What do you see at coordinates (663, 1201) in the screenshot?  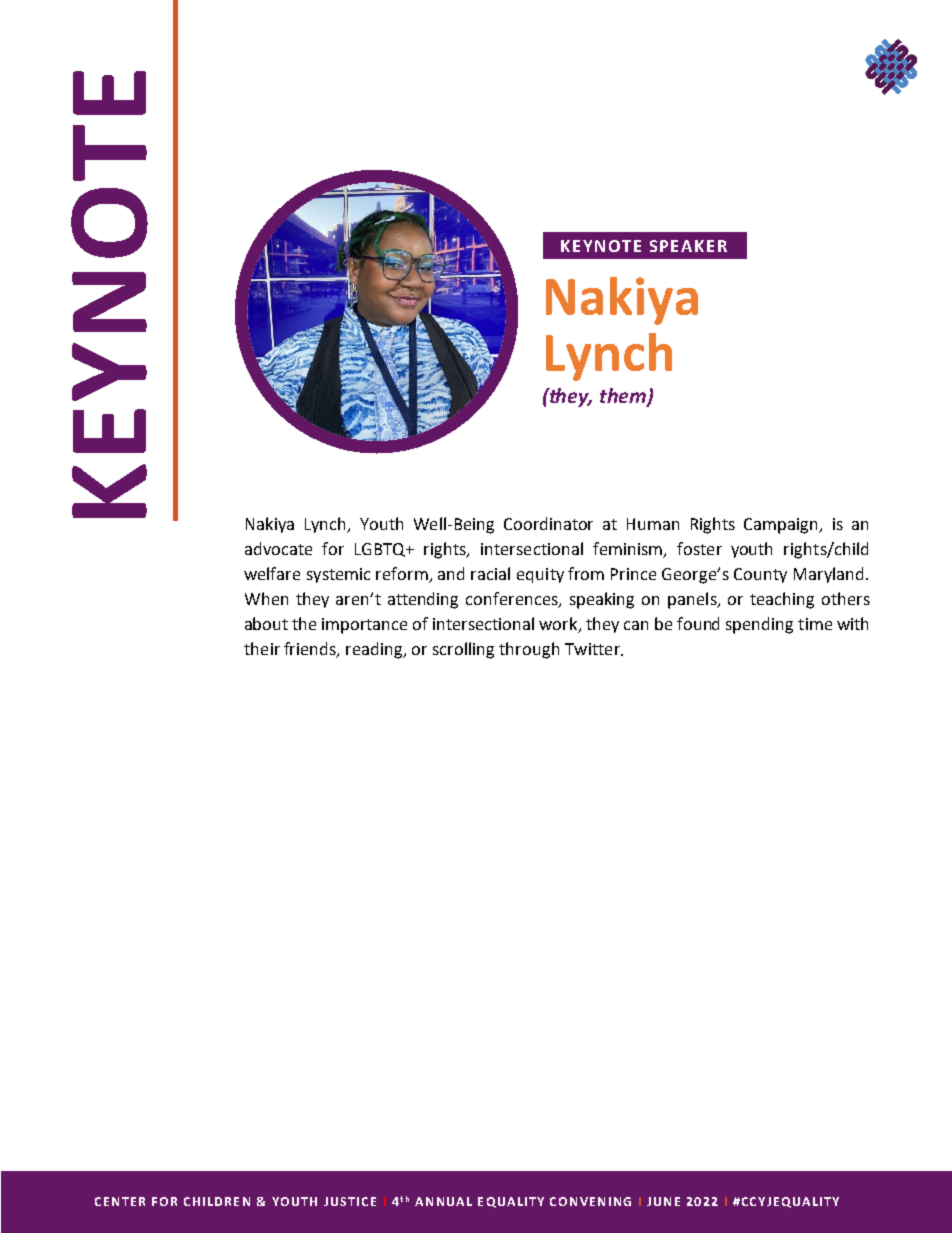 I see `JUNE` at bounding box center [663, 1201].
